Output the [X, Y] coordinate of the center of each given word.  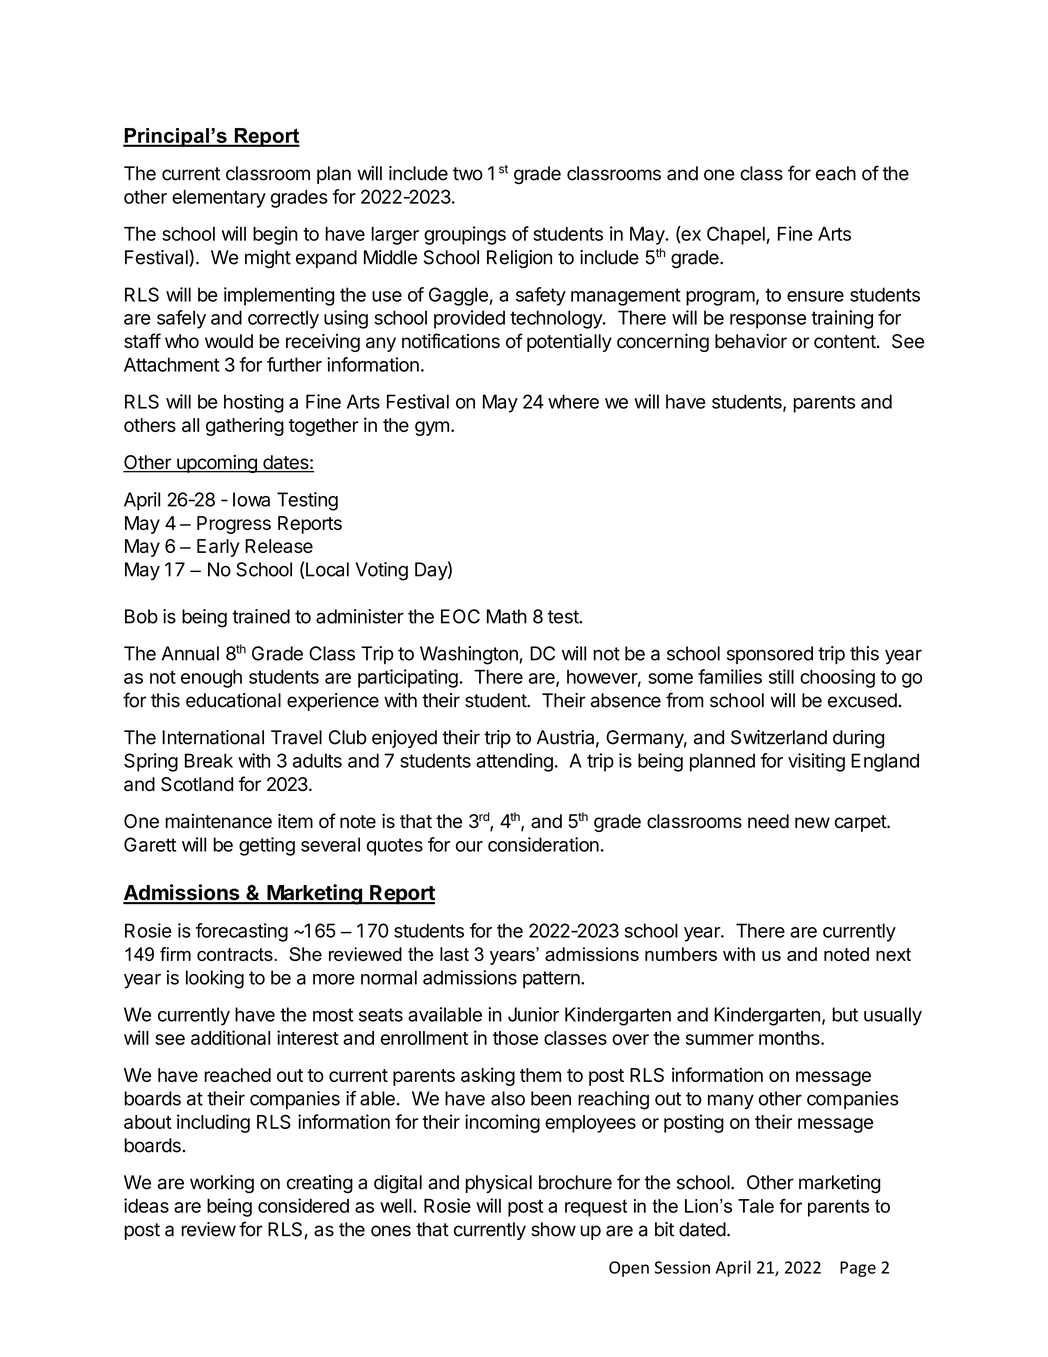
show [553, 1229]
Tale [756, 1206]
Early [218, 548]
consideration [543, 844]
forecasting [242, 932]
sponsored [770, 655]
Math [507, 616]
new [812, 823]
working [222, 1184]
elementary [219, 199]
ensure [815, 296]
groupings [465, 235]
